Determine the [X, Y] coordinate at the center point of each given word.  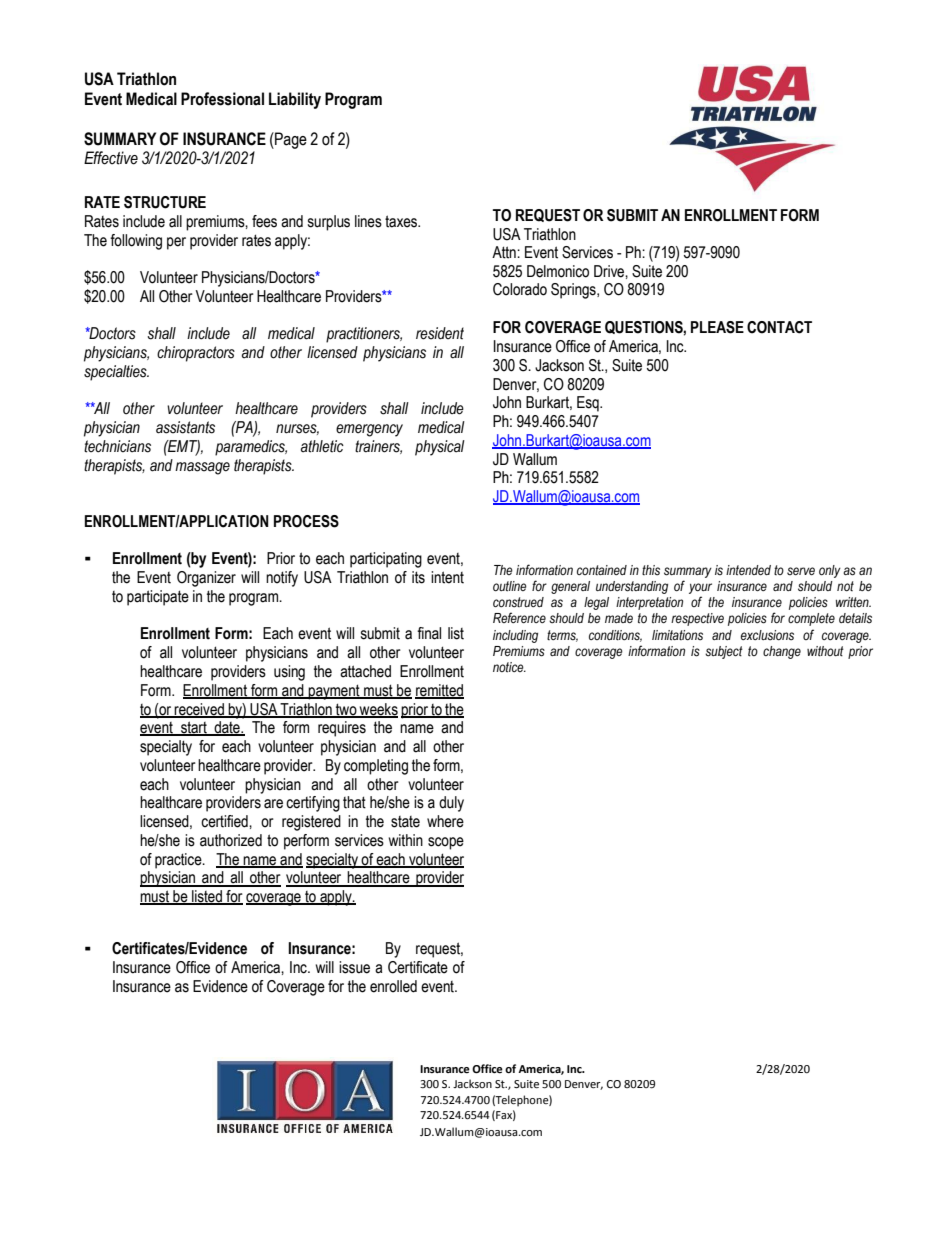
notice [509, 667]
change [782, 652]
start [194, 728]
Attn [505, 252]
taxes [402, 221]
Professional [222, 99]
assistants [185, 427]
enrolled [393, 986]
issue [354, 967]
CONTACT [779, 327]
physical [440, 448]
